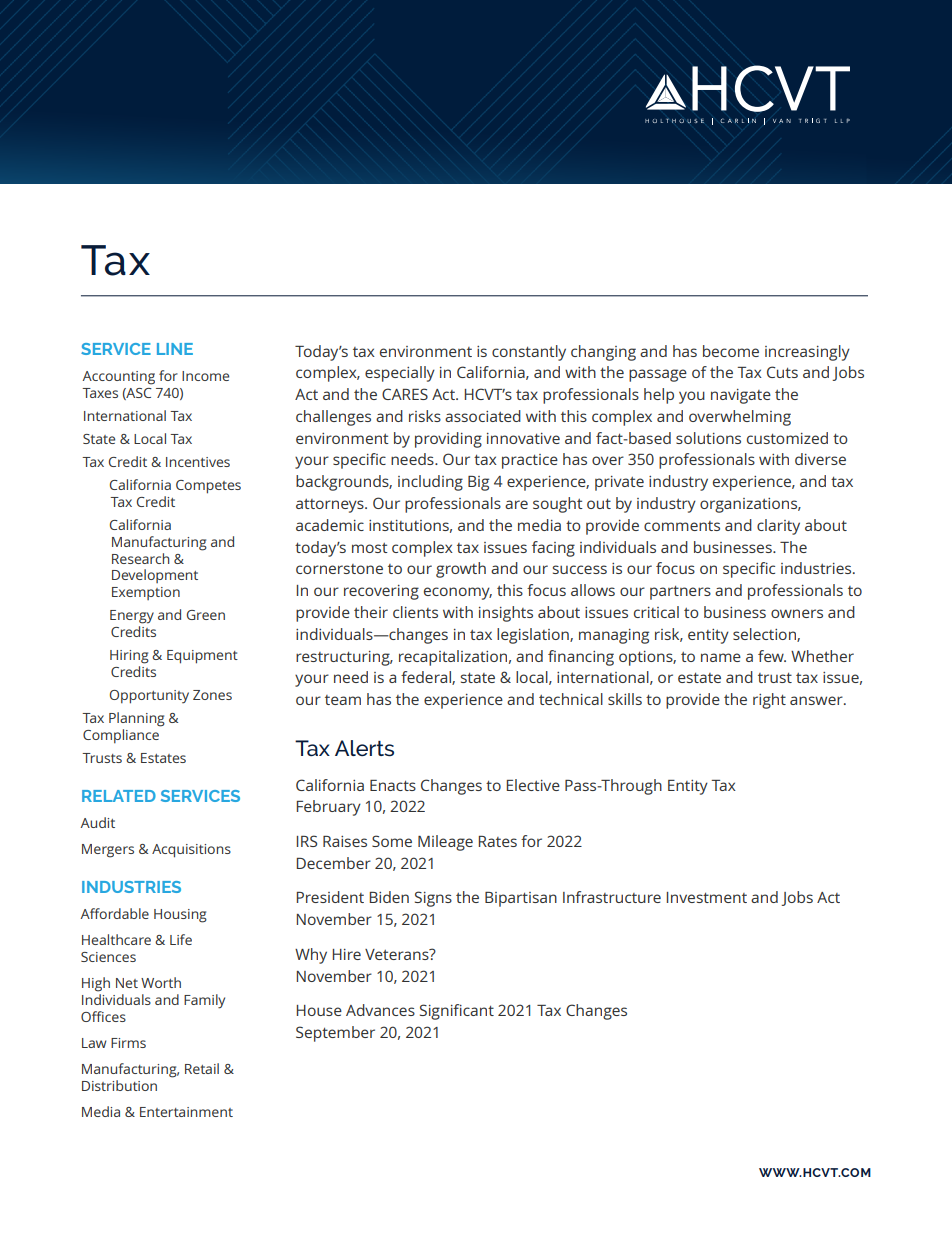  What do you see at coordinates (180, 916) in the image?
I see `Housing` at bounding box center [180, 916].
